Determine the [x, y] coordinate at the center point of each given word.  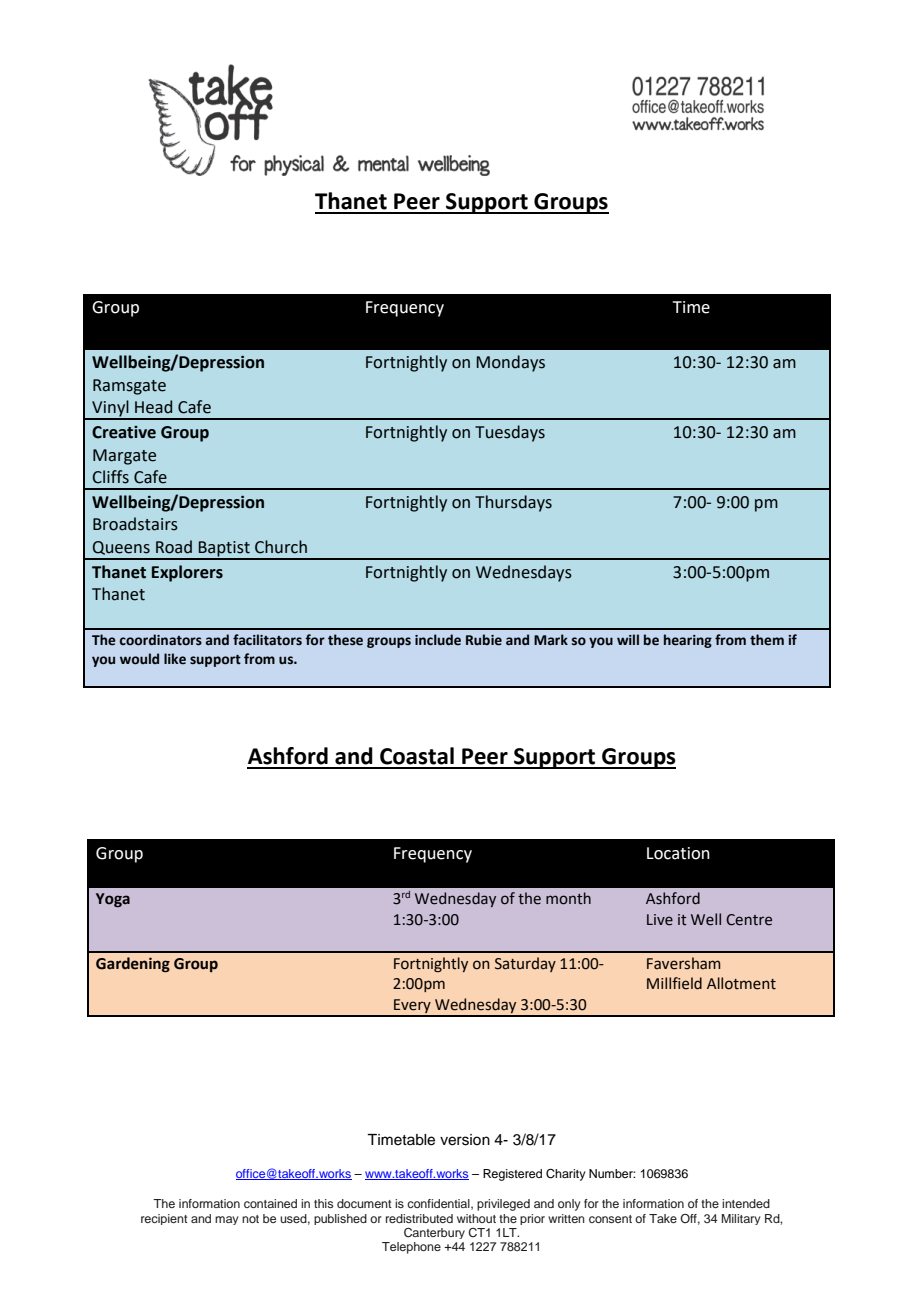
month [568, 898]
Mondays [511, 363]
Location [678, 853]
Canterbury [434, 1233]
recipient [164, 1219]
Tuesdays [510, 433]
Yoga [113, 900]
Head [153, 407]
